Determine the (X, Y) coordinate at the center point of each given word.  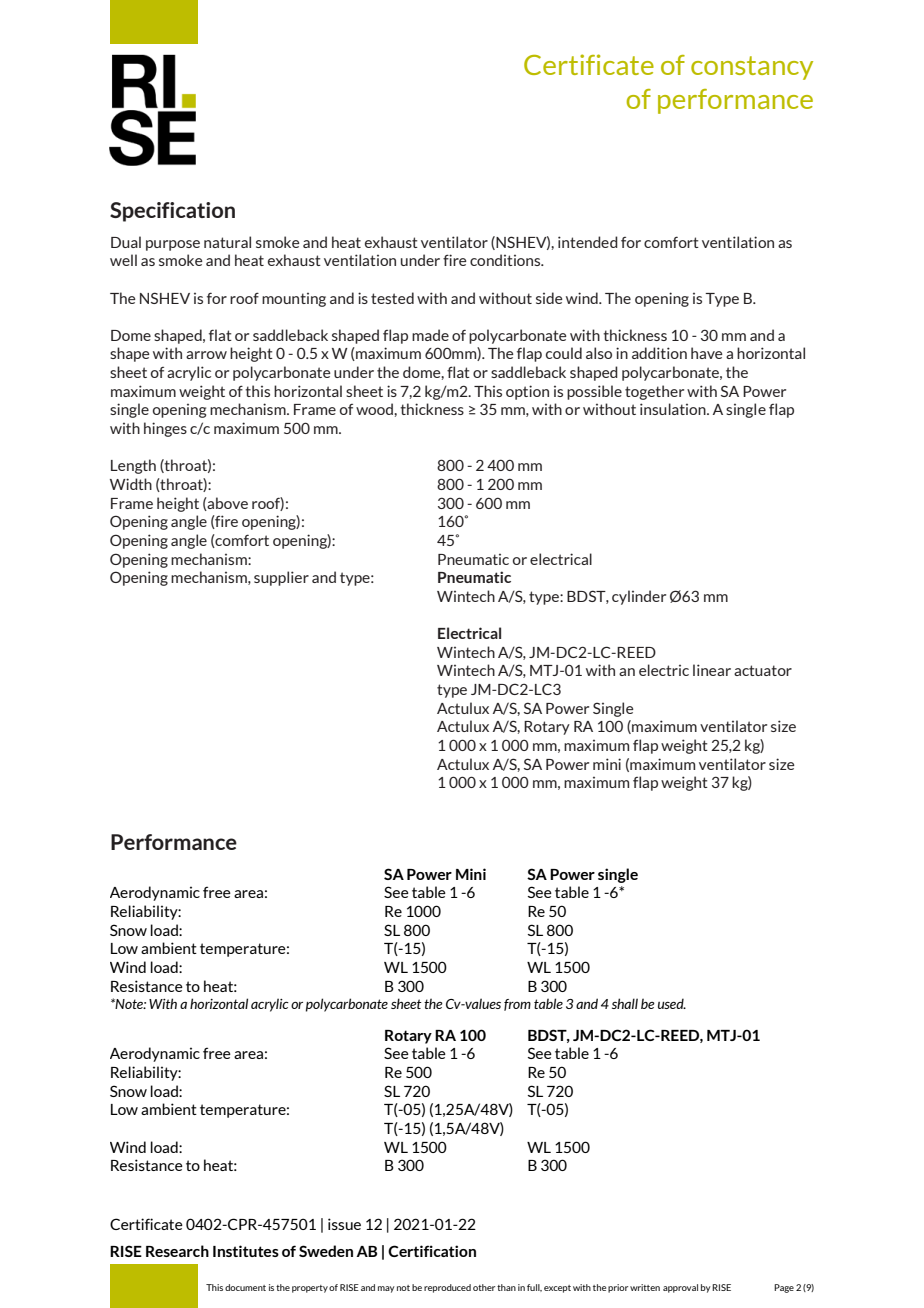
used (672, 1003)
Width (131, 484)
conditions (506, 260)
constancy (752, 68)
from (517, 1005)
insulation (674, 409)
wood (375, 409)
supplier (281, 578)
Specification (172, 212)
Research (177, 1251)
